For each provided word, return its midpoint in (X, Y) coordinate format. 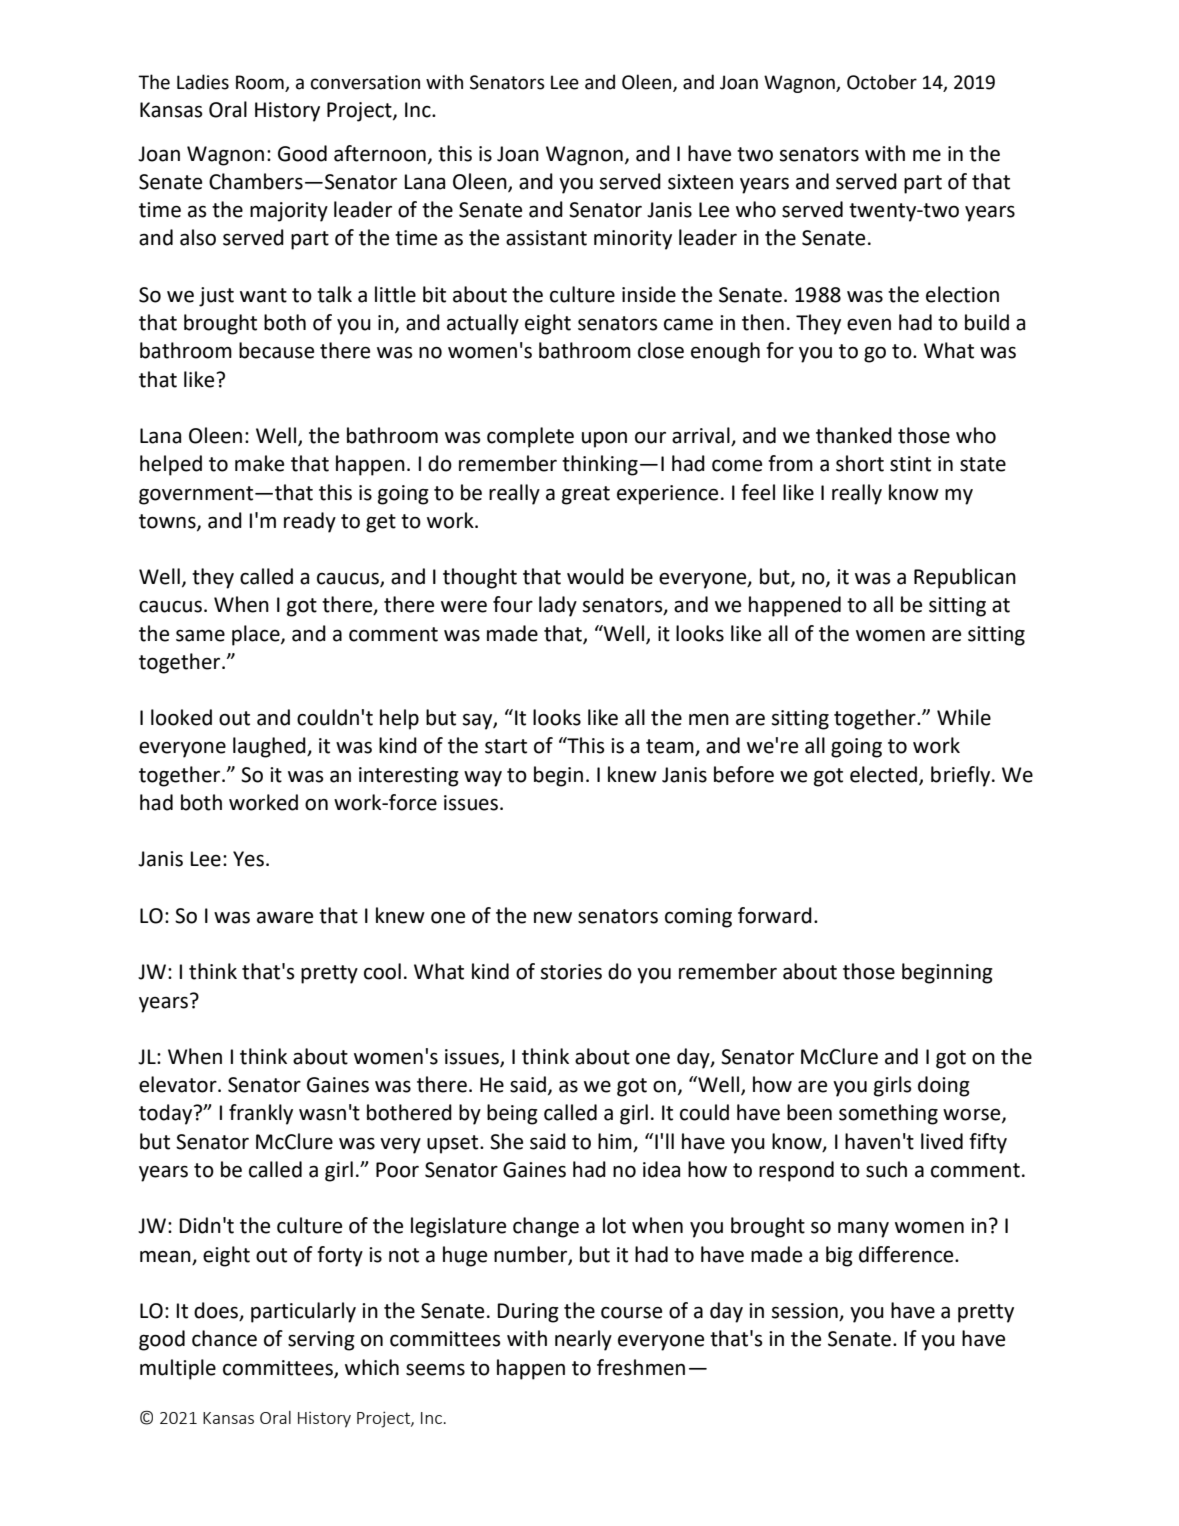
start (506, 746)
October (882, 82)
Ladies (203, 82)
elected (885, 775)
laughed (270, 747)
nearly (583, 1340)
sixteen (700, 182)
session (806, 1312)
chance (224, 1338)
